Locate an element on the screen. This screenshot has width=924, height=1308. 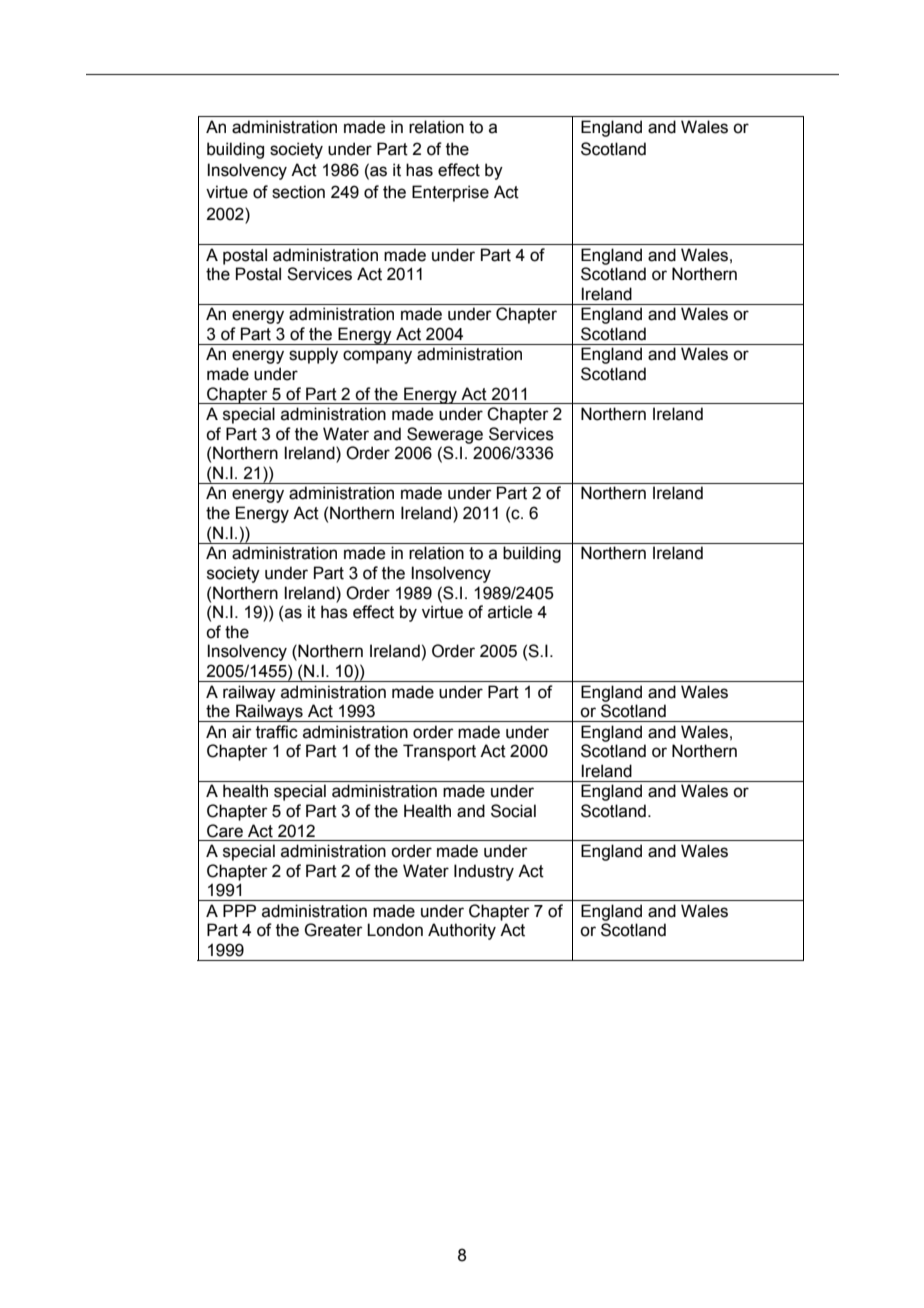
traffic is located at coordinates (277, 732).
